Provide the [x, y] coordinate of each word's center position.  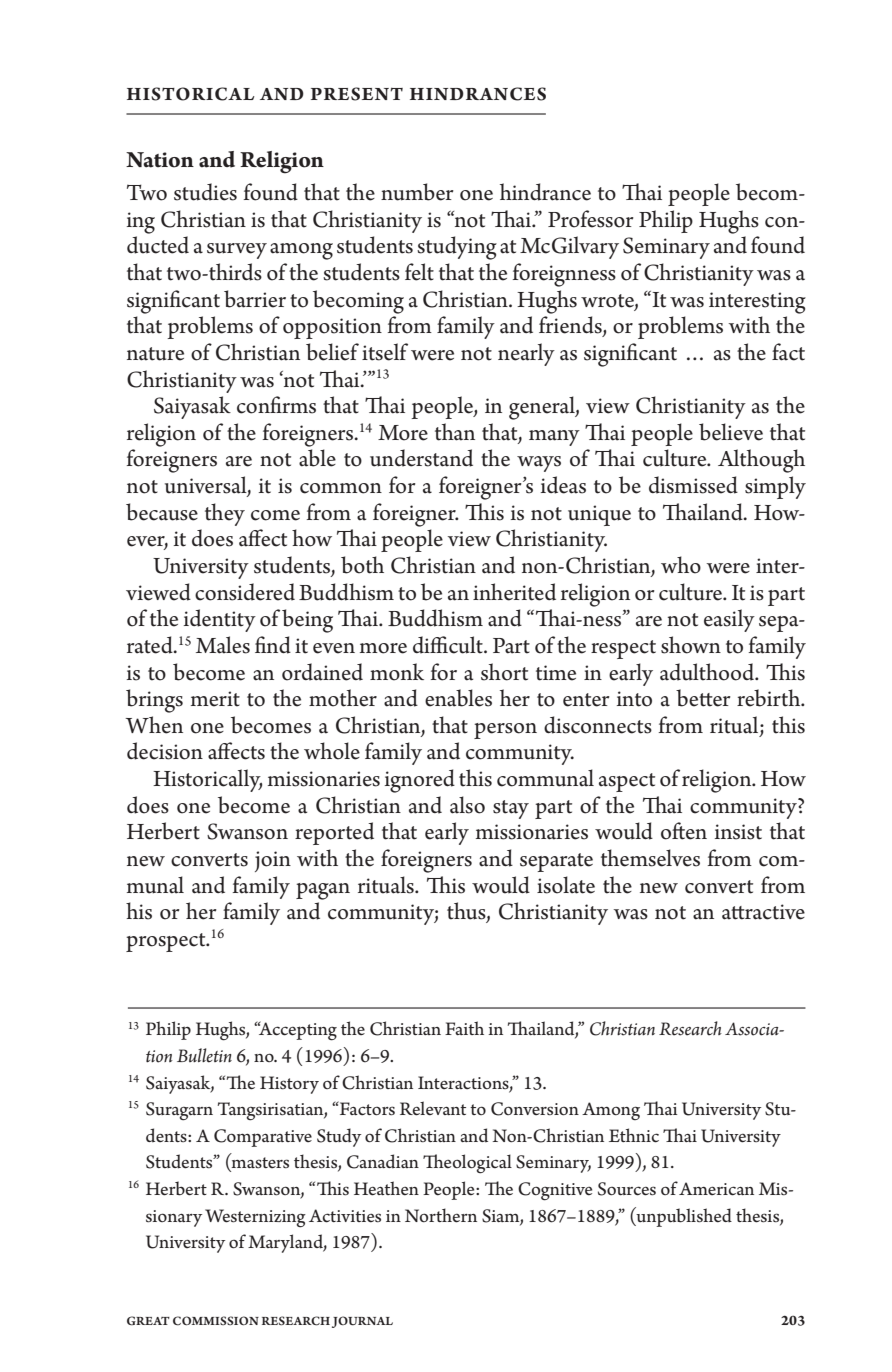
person [505, 731]
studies [205, 192]
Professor [590, 219]
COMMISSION [216, 1321]
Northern [441, 1215]
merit [215, 699]
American [716, 1189]
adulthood [708, 672]
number [417, 192]
